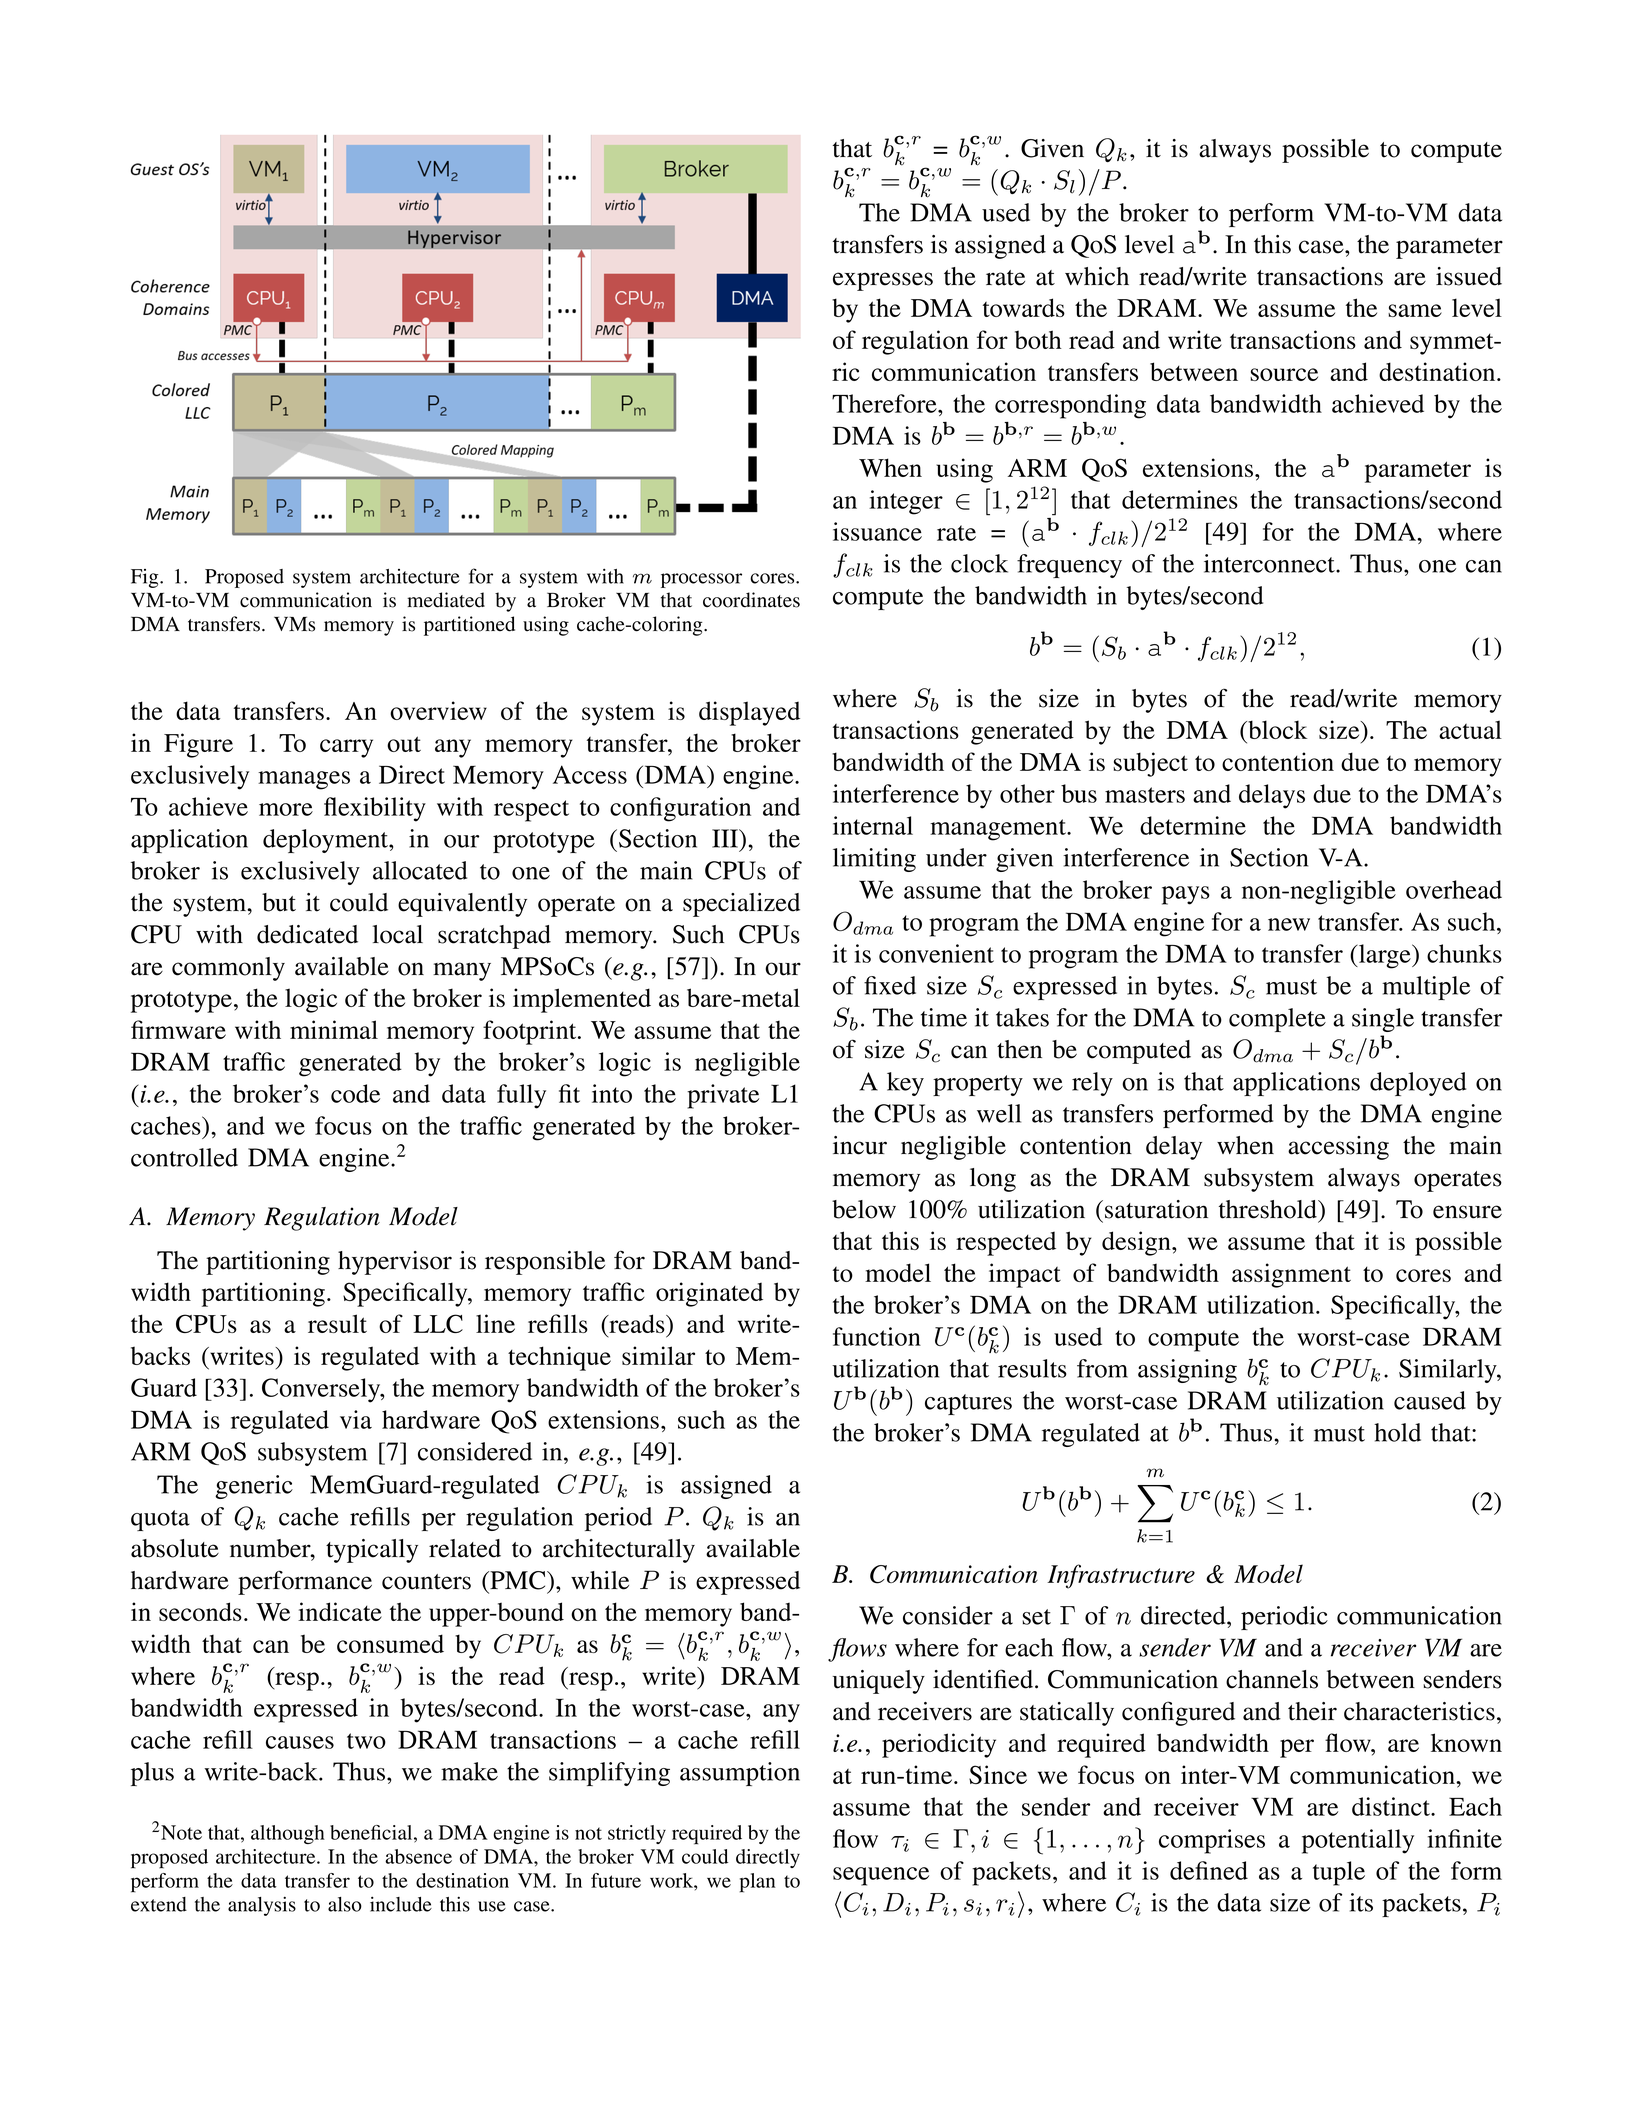  Describe the element at coordinates (446, 600) in the document. I see `mediated` at that location.
